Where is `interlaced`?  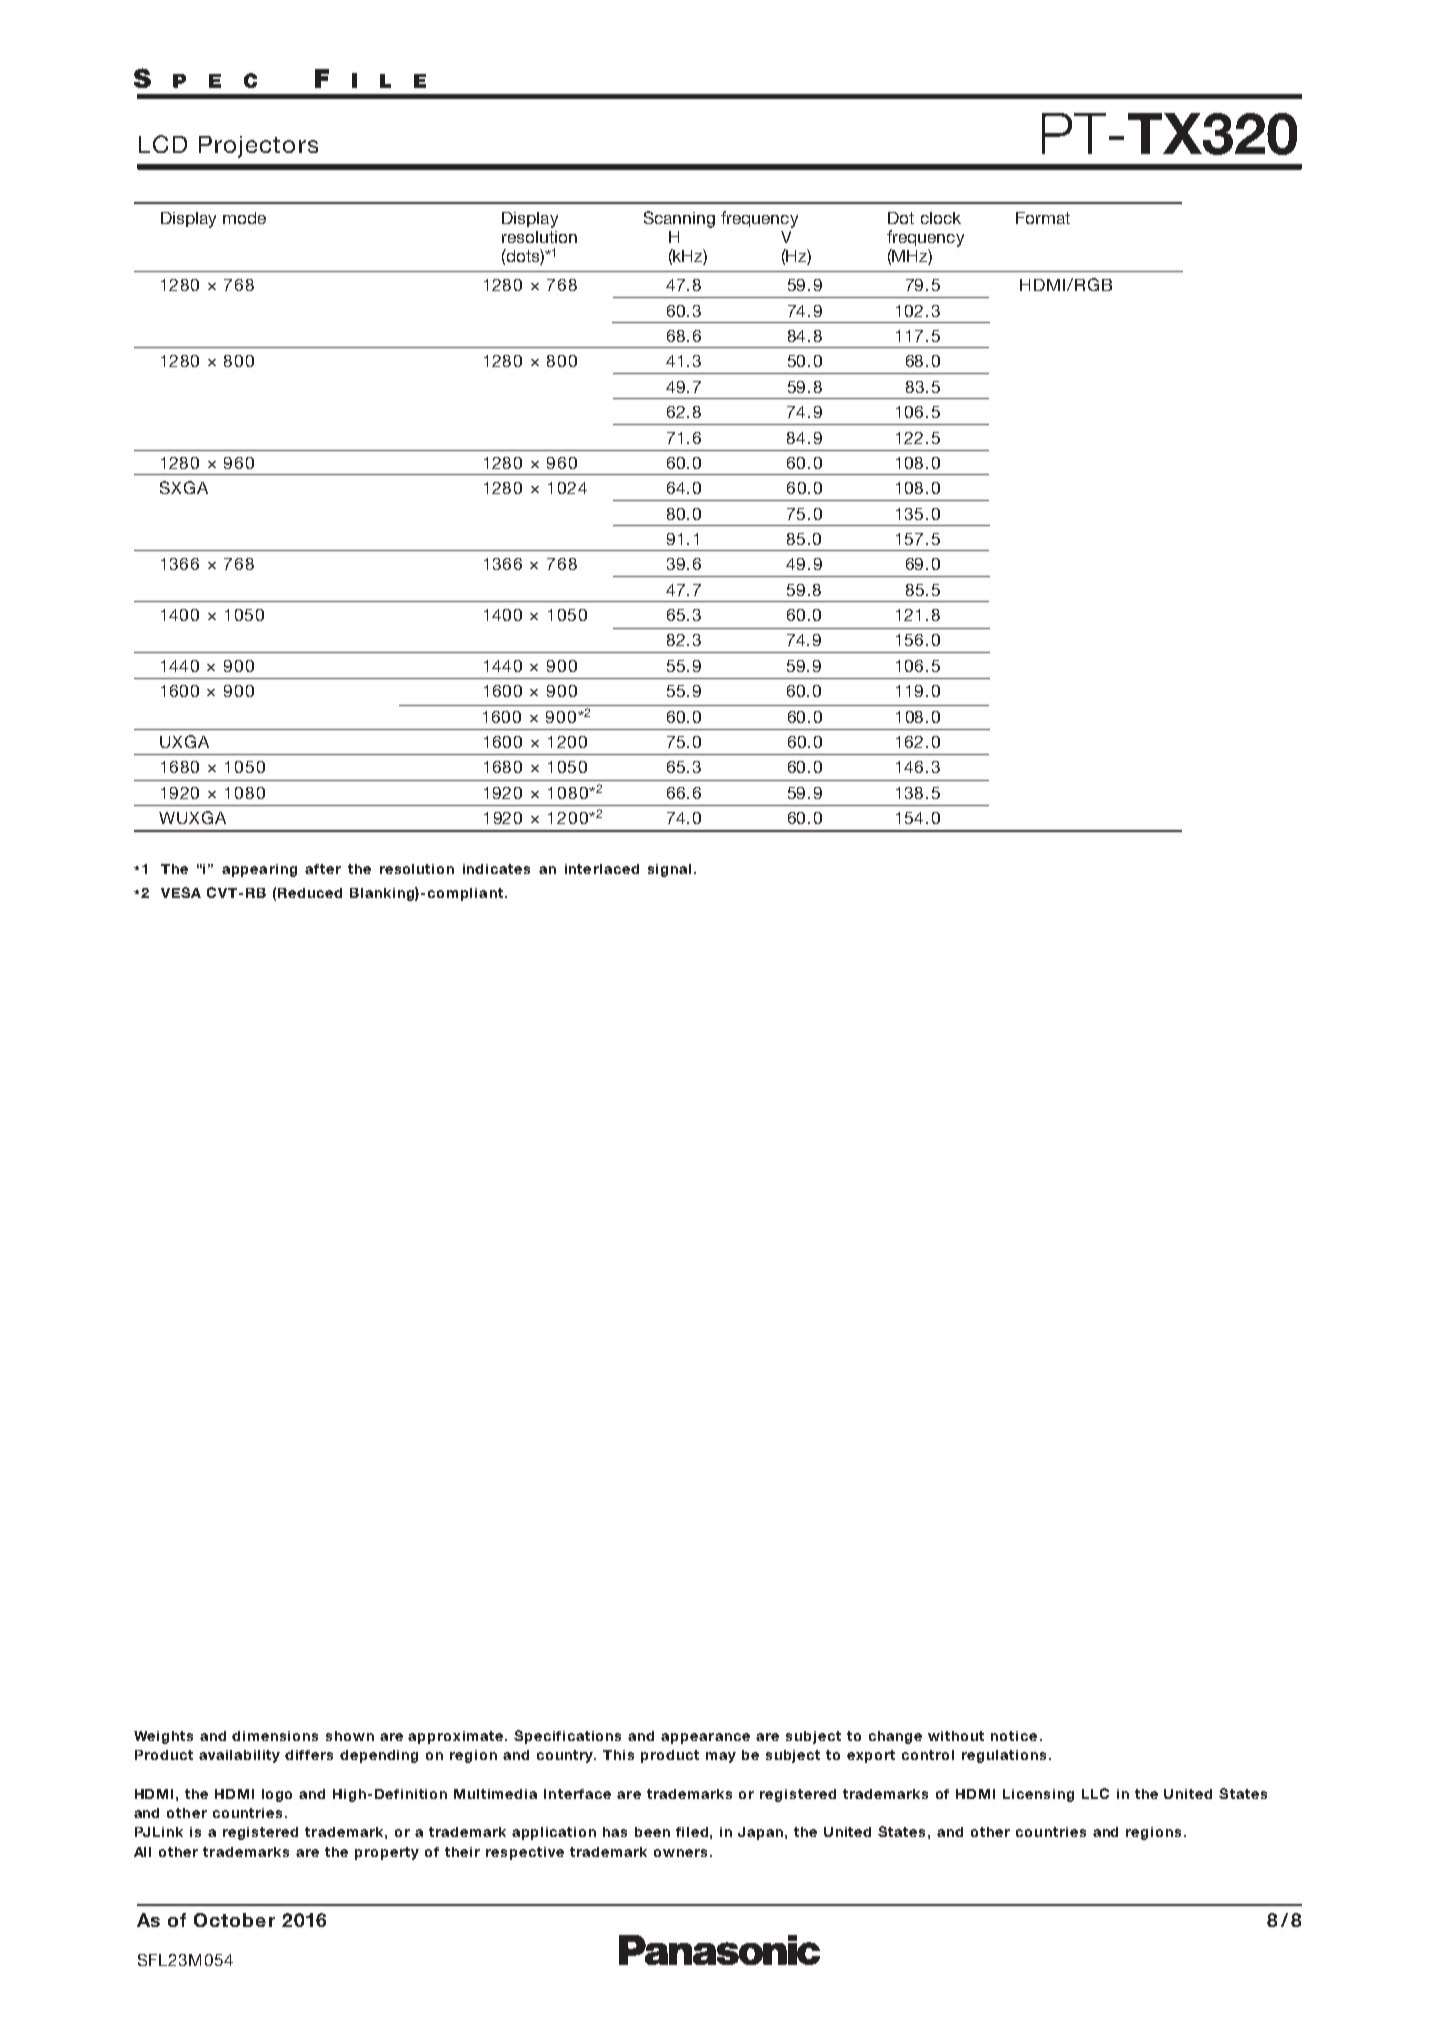
interlaced is located at coordinates (602, 869).
